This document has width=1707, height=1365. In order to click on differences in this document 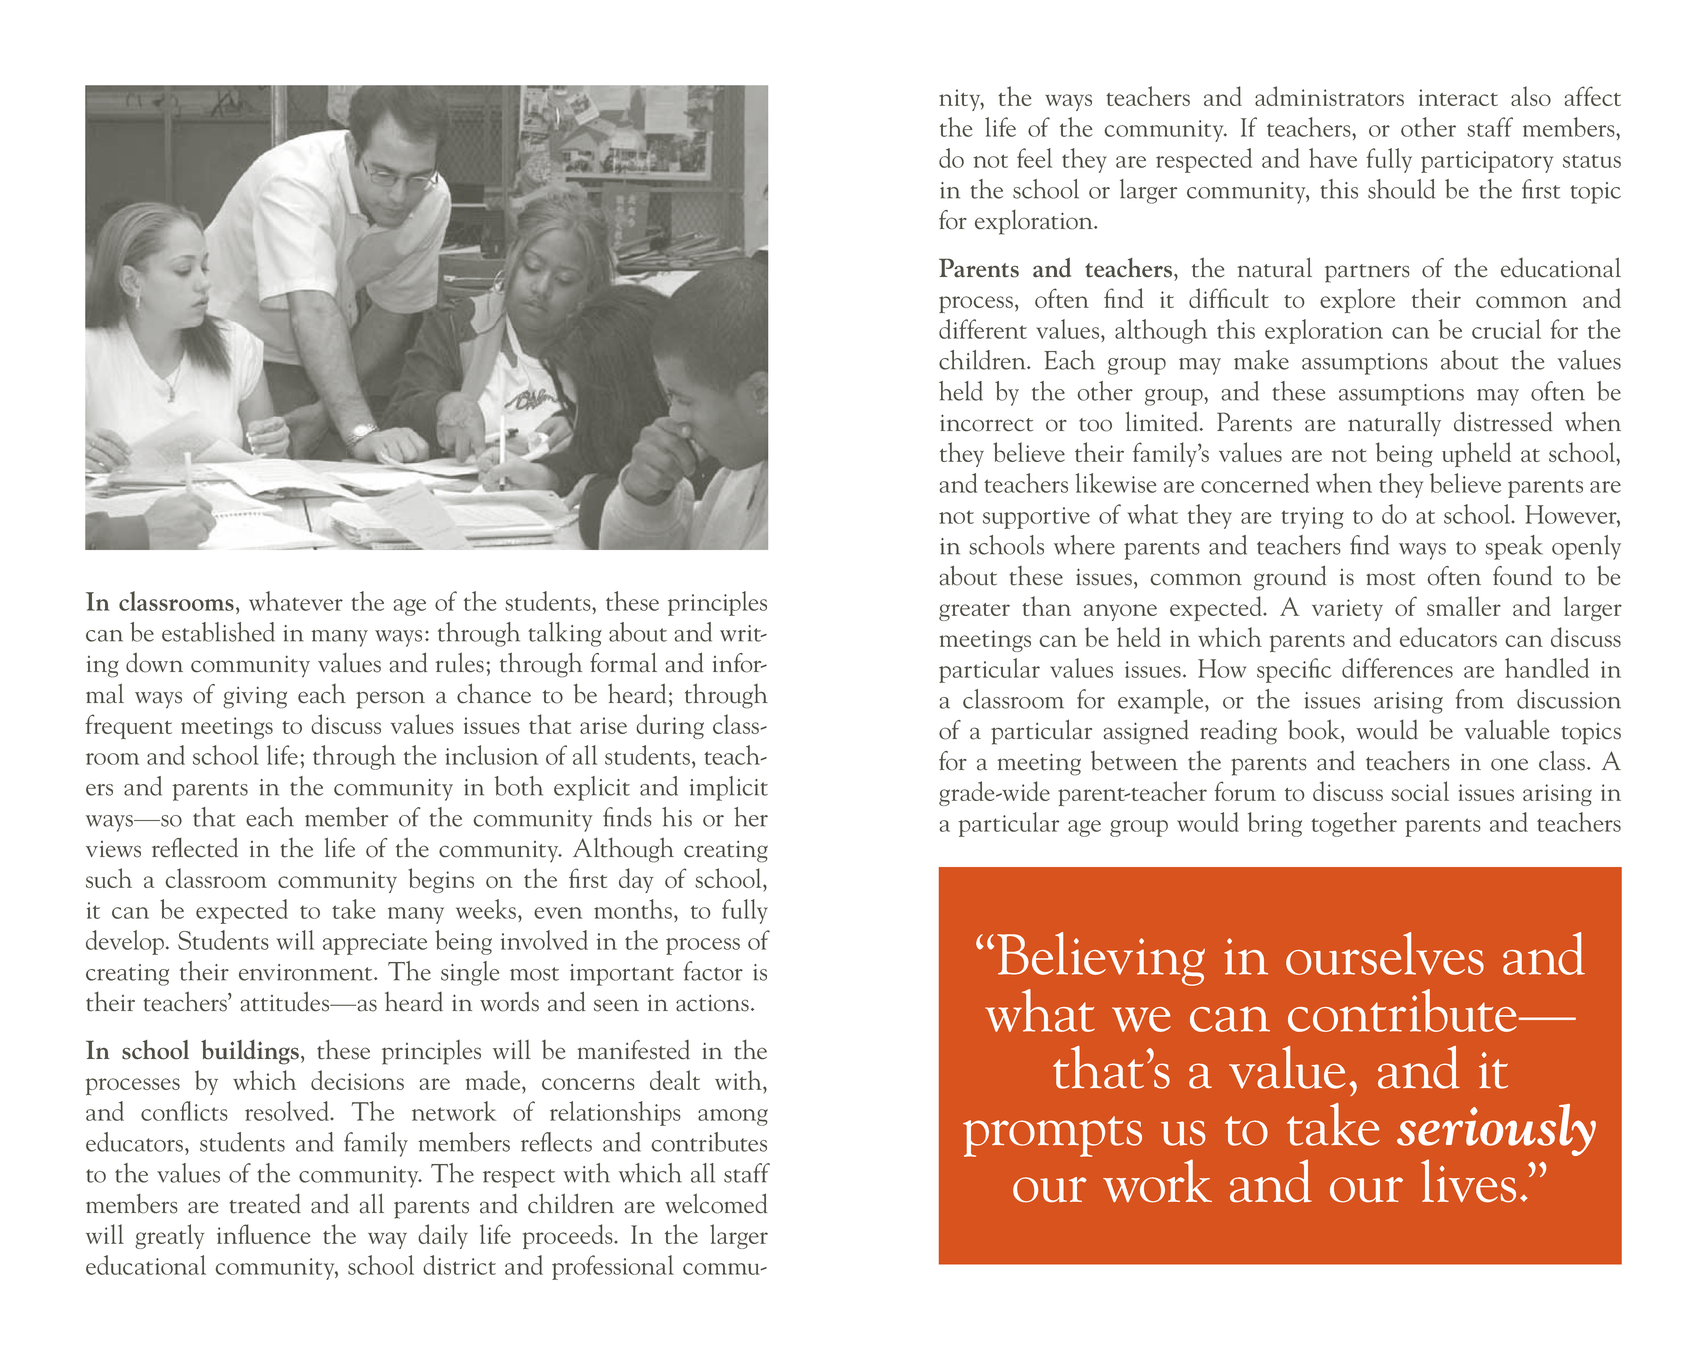, I will do `click(1397, 668)`.
